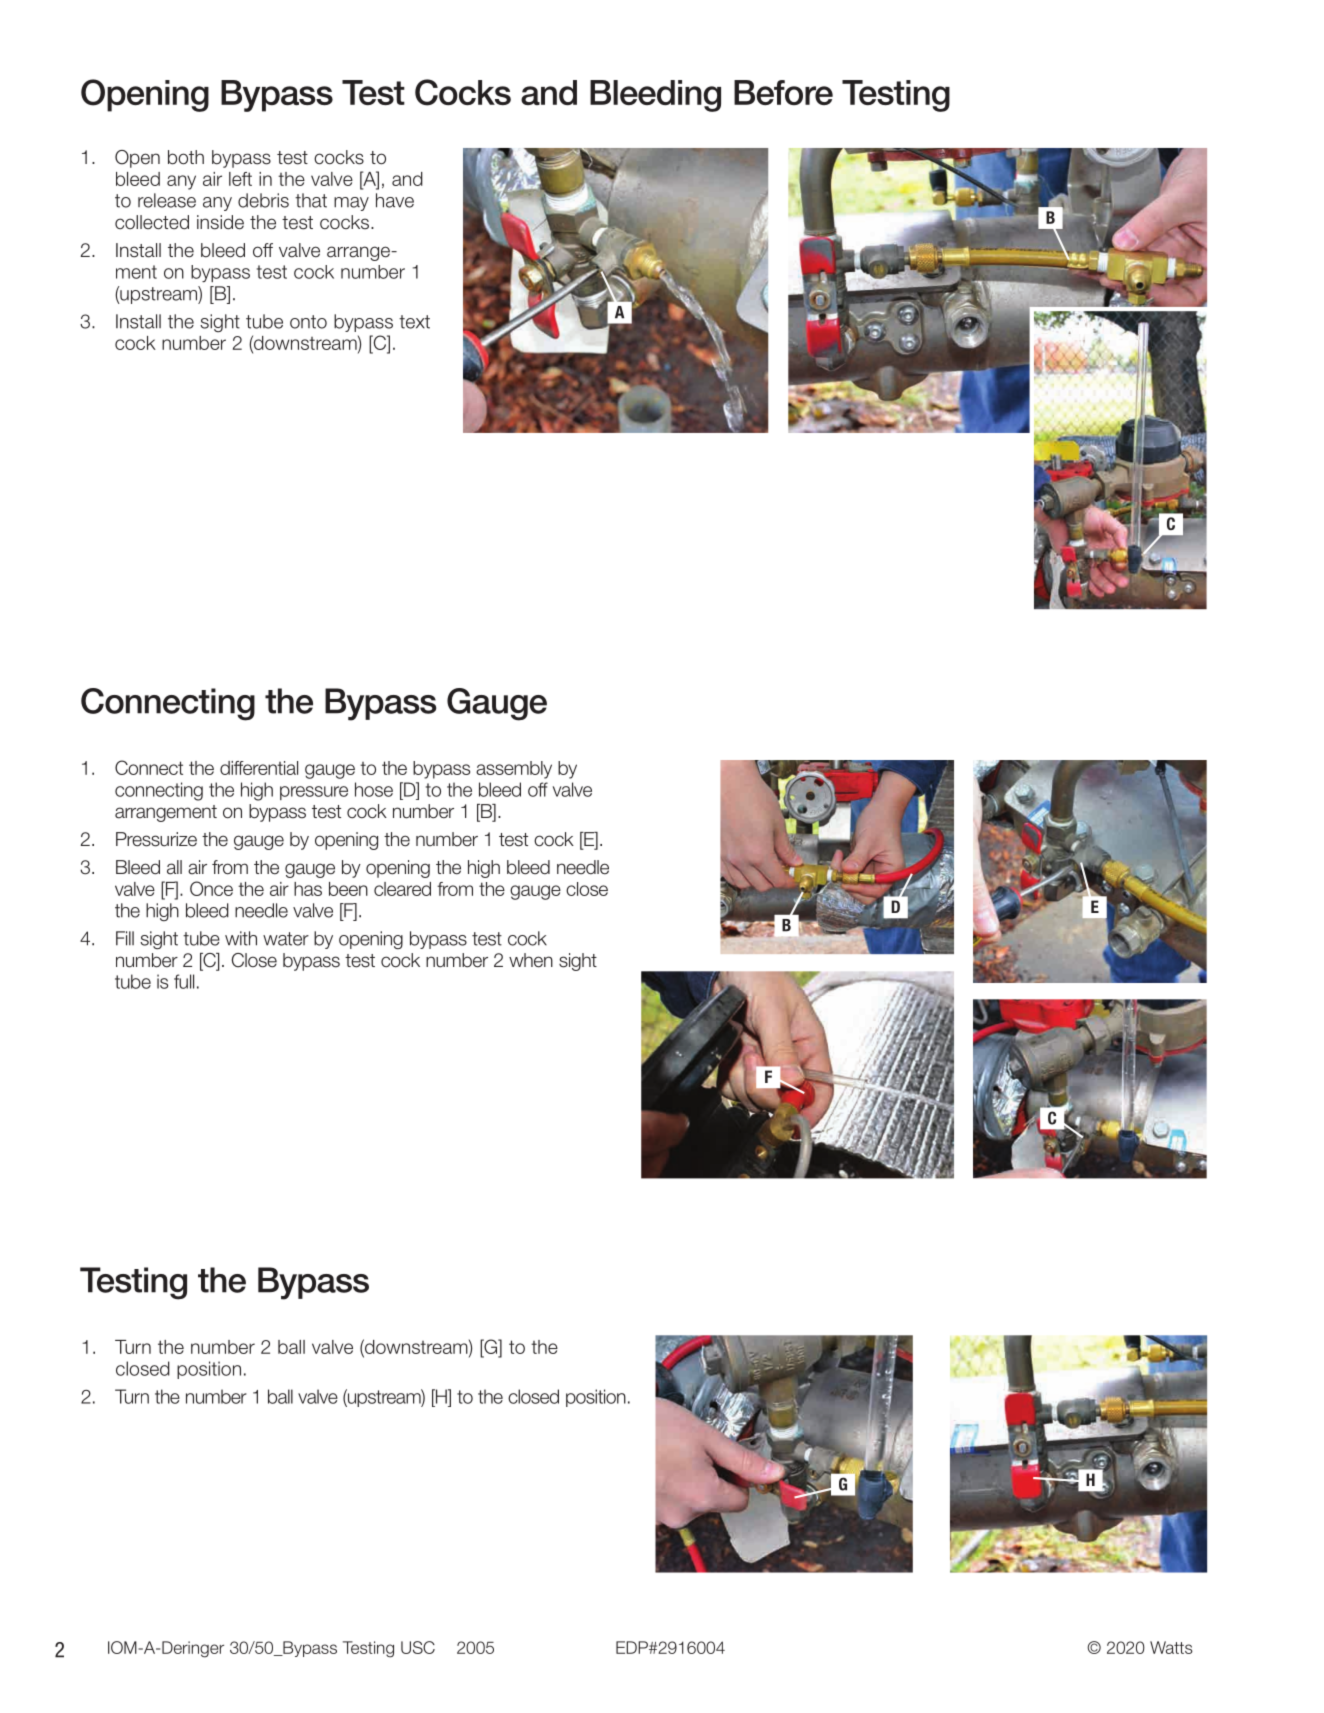 Image resolution: width=1324 pixels, height=1713 pixels. Describe the element at coordinates (1171, 1647) in the screenshot. I see `Watts` at that location.
